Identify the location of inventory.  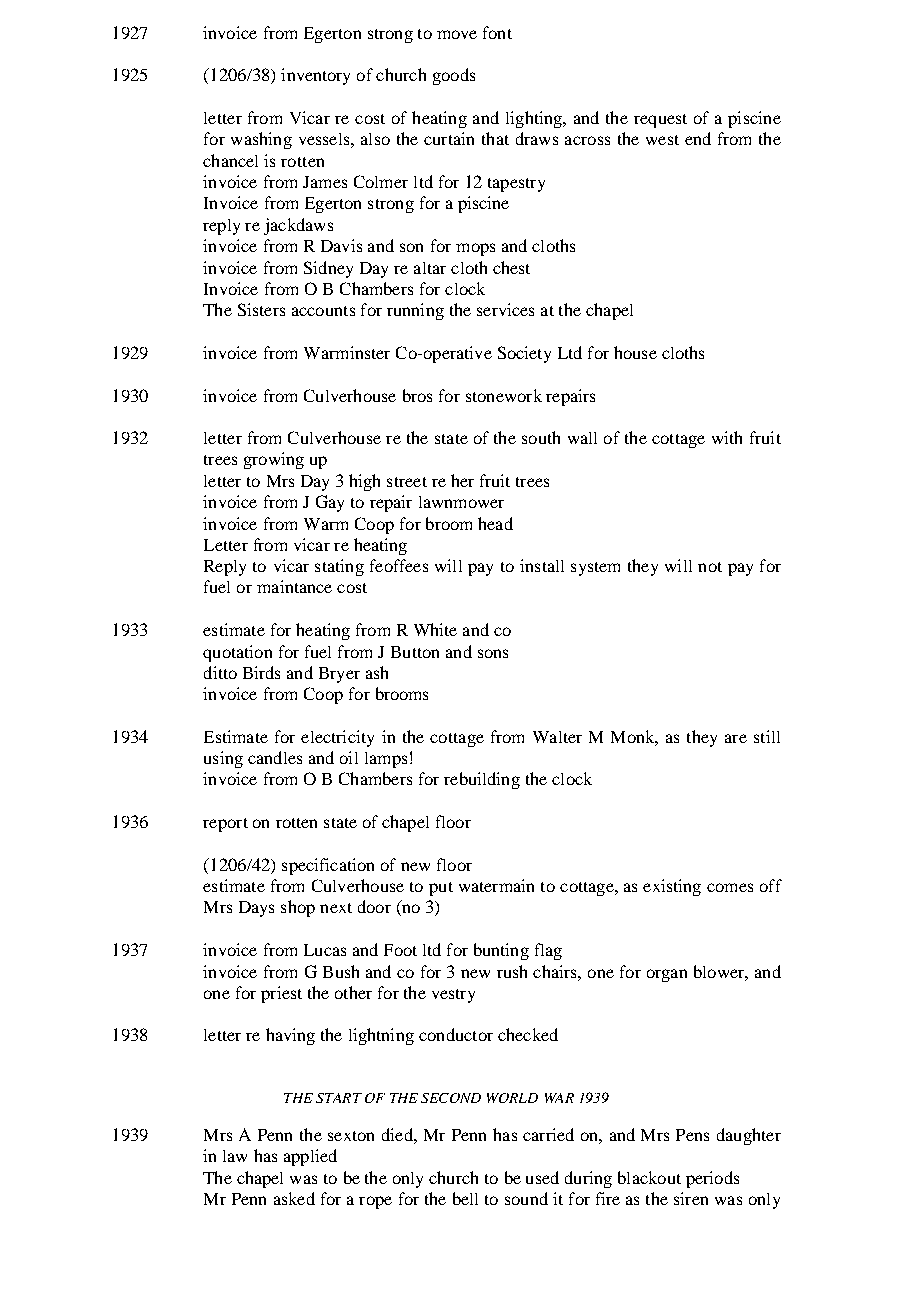
(315, 76).
